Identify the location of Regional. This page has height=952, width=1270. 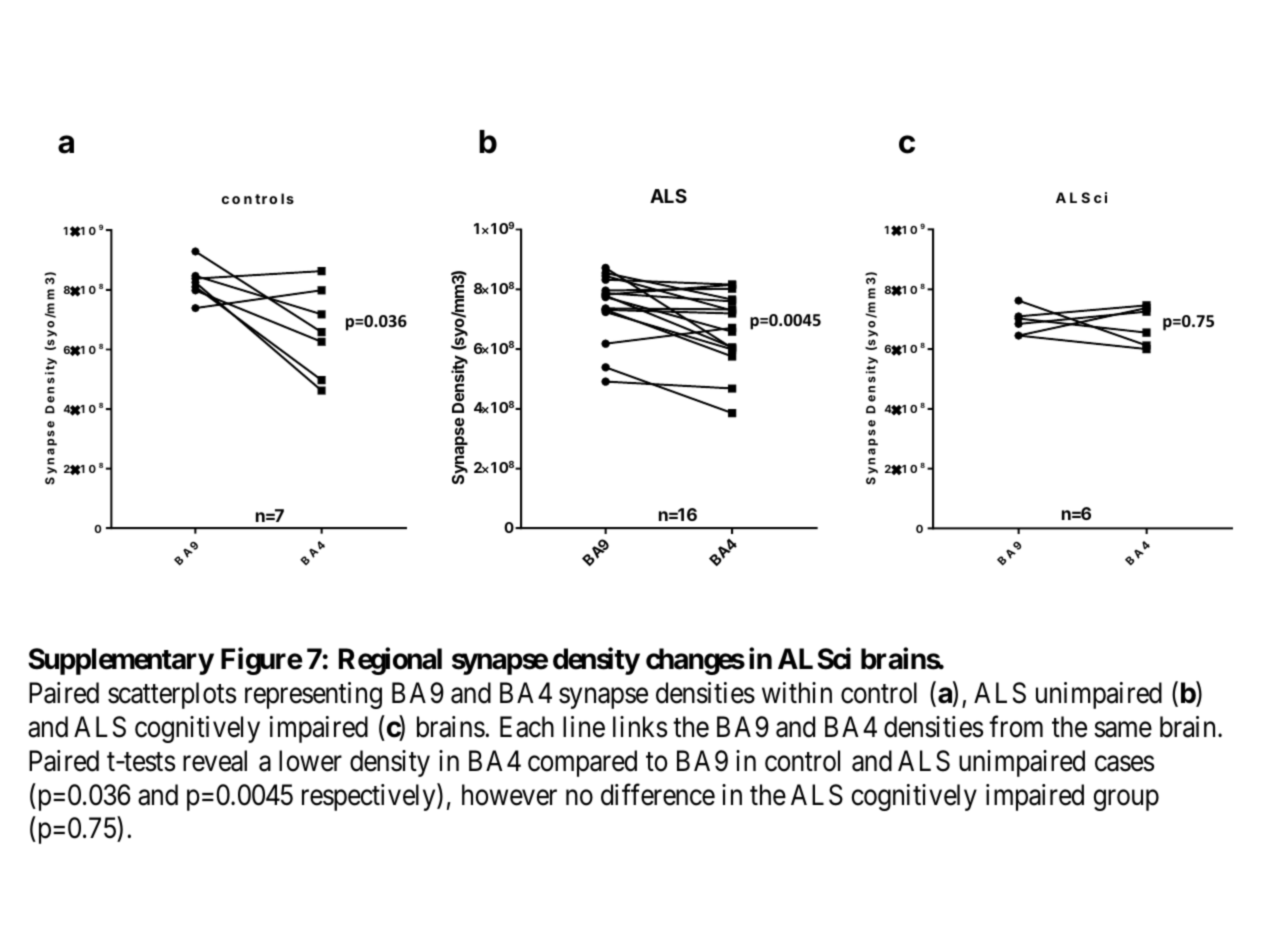
(390, 661).
